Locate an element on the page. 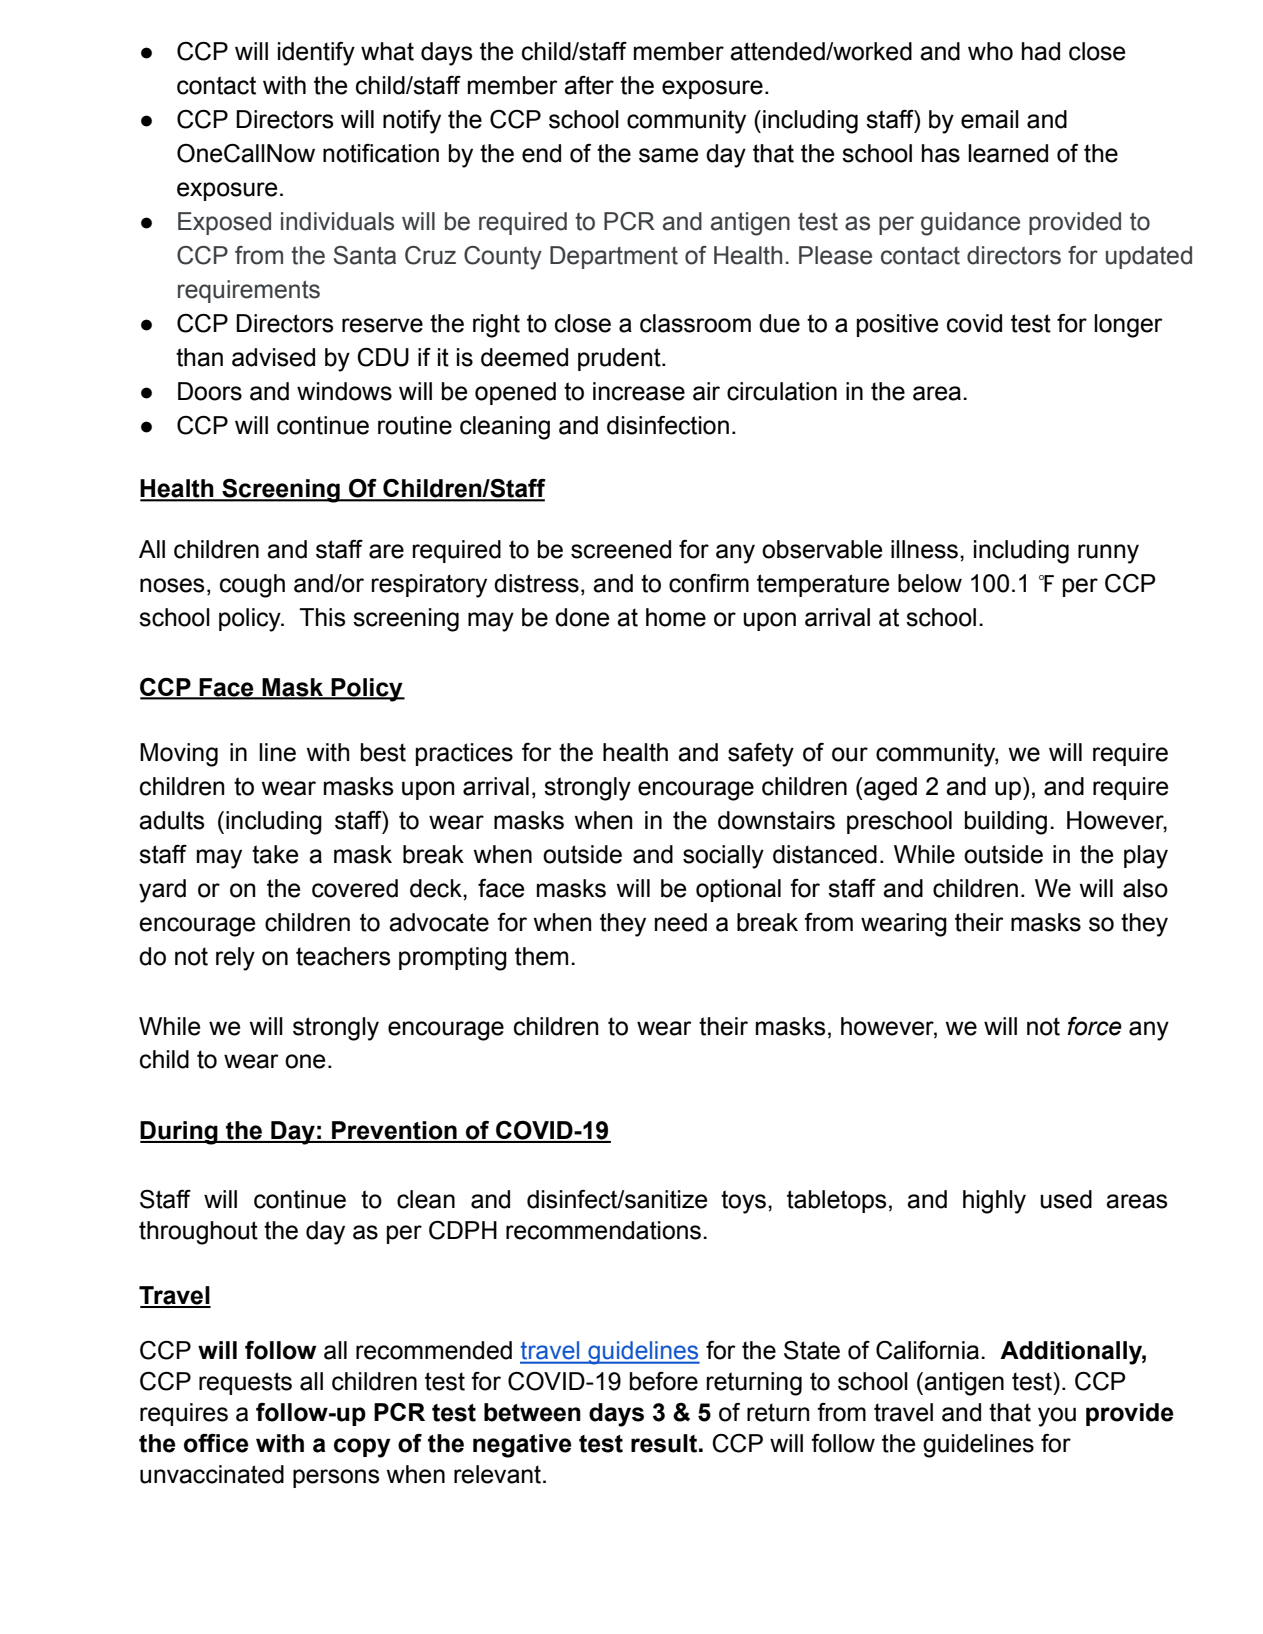 The image size is (1263, 1634). increase is located at coordinates (639, 391).
